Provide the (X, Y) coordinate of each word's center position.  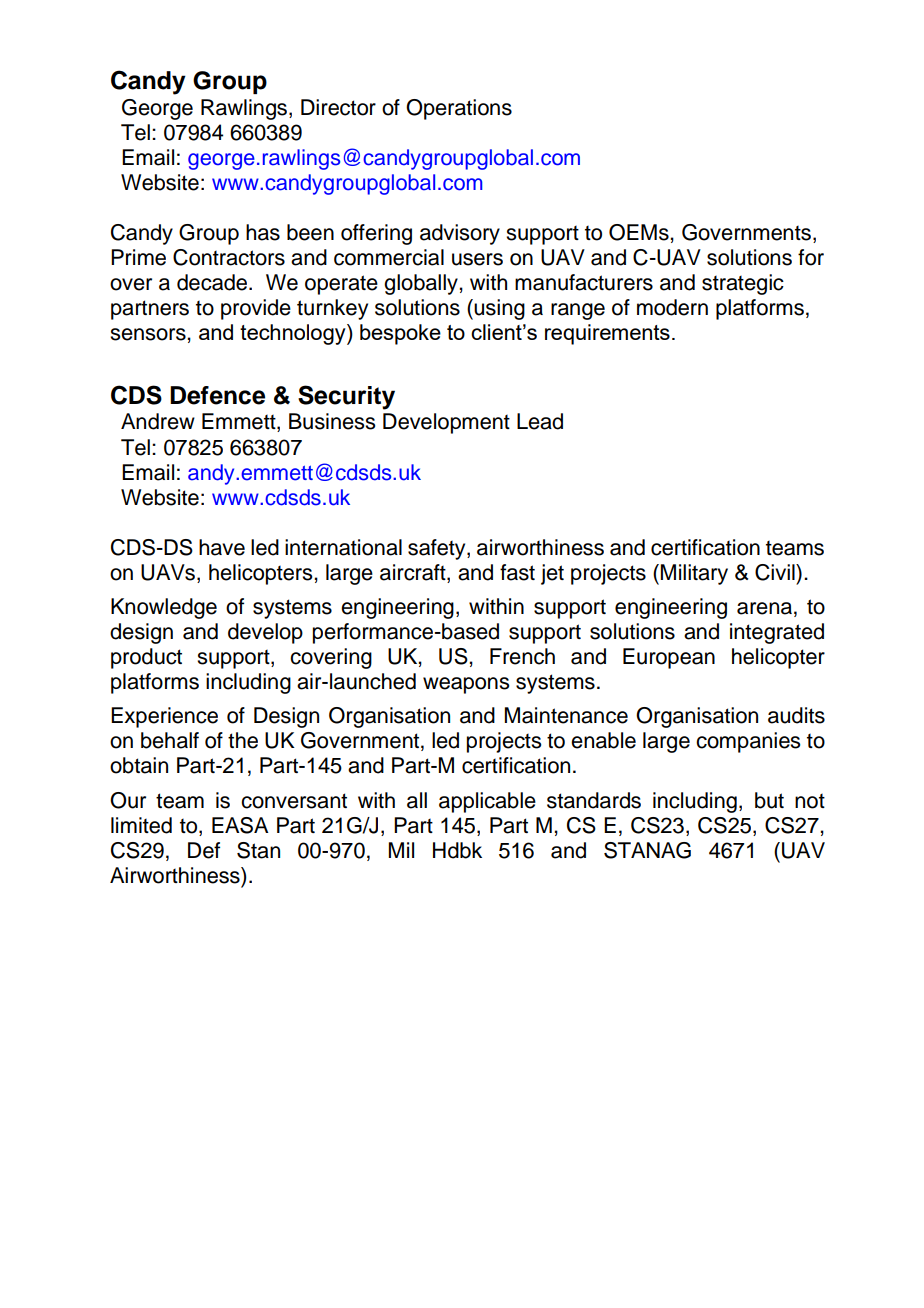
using (499, 309)
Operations (459, 109)
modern (672, 307)
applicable (487, 802)
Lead (540, 421)
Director (338, 107)
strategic (743, 284)
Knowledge (164, 608)
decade (212, 282)
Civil (776, 572)
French (522, 656)
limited (141, 825)
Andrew (158, 421)
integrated (777, 633)
